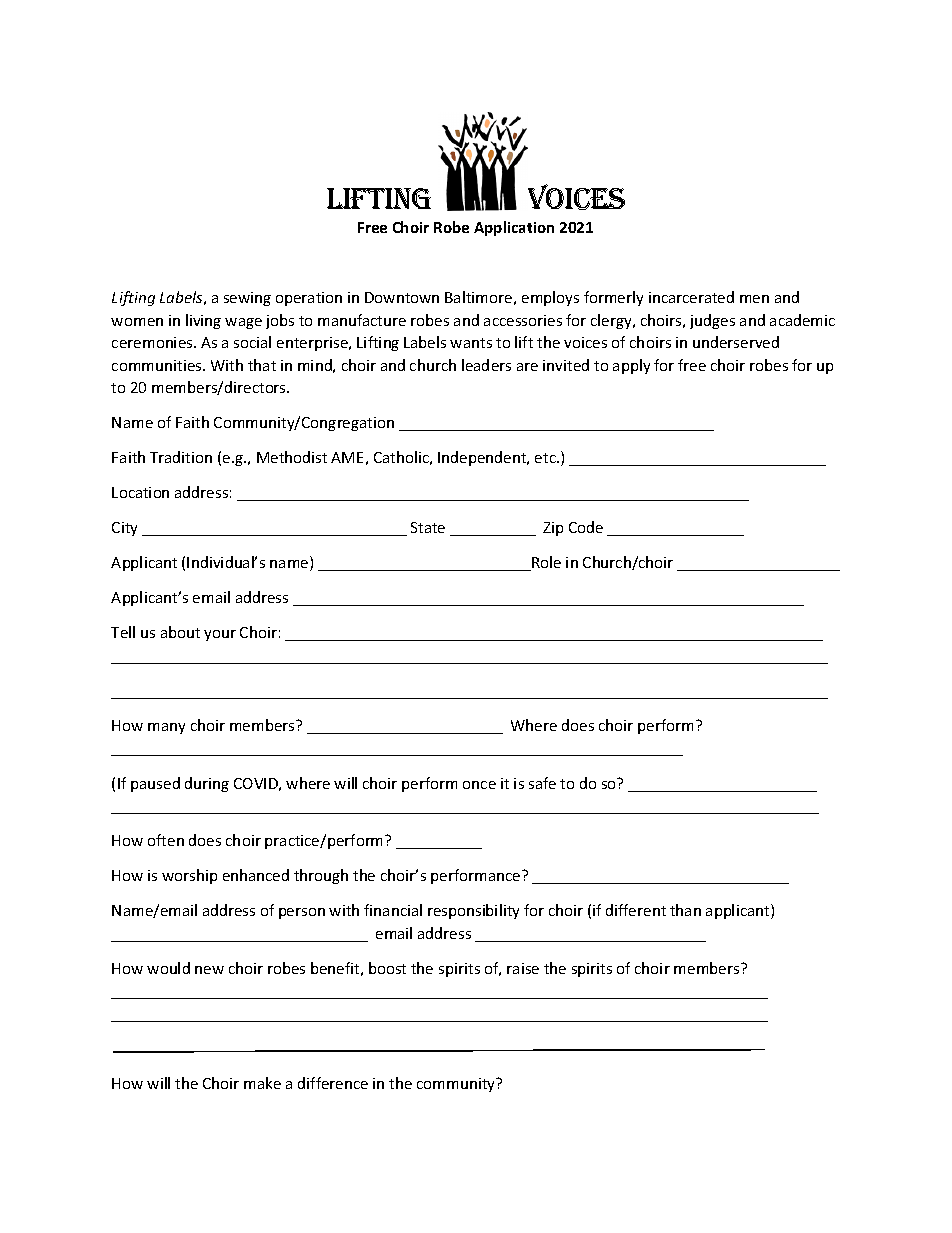  I want to click on Tradition, so click(181, 457).
